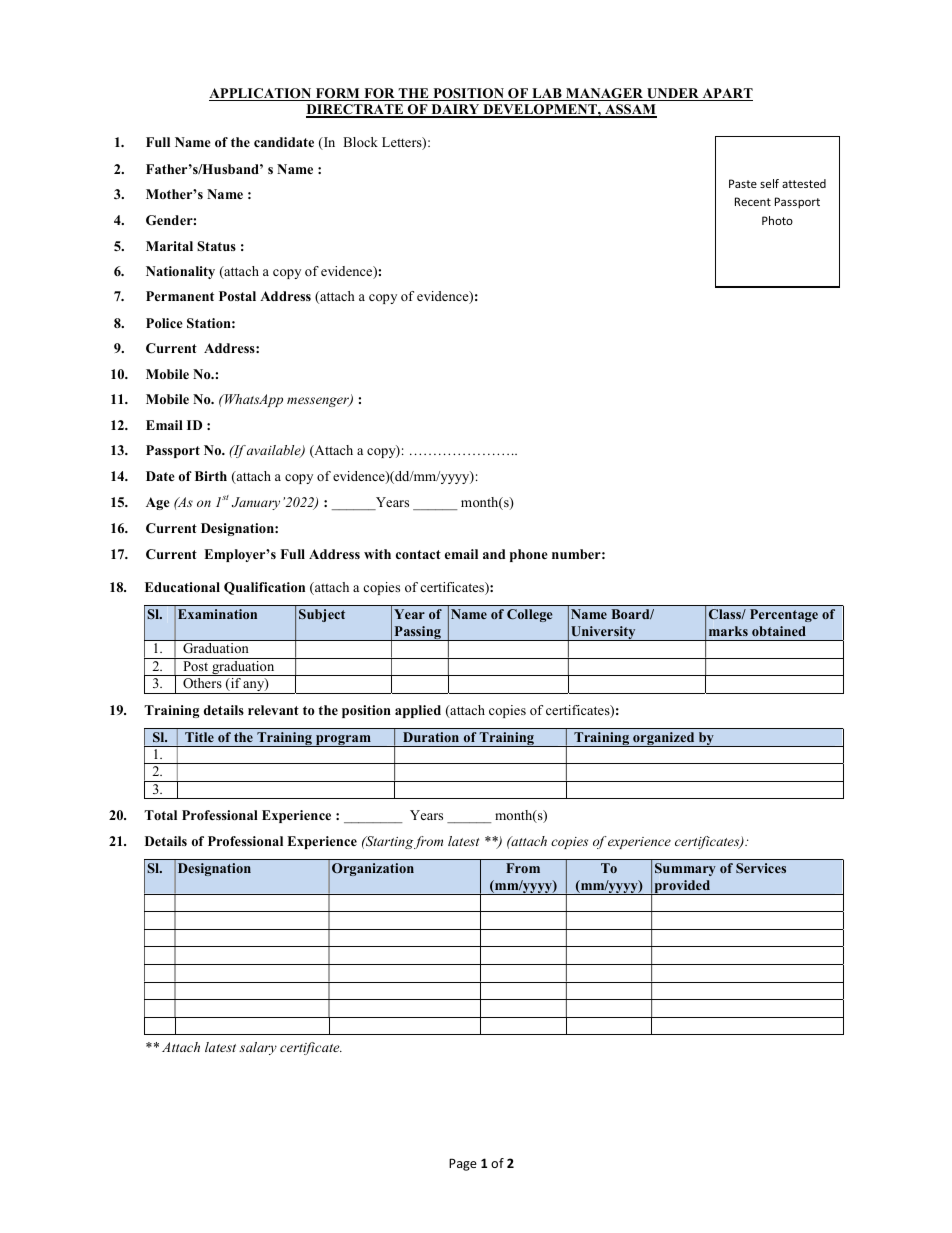 Image resolution: width=952 pixels, height=1233 pixels. Describe the element at coordinates (261, 94) in the screenshot. I see `APPLICATION` at that location.
